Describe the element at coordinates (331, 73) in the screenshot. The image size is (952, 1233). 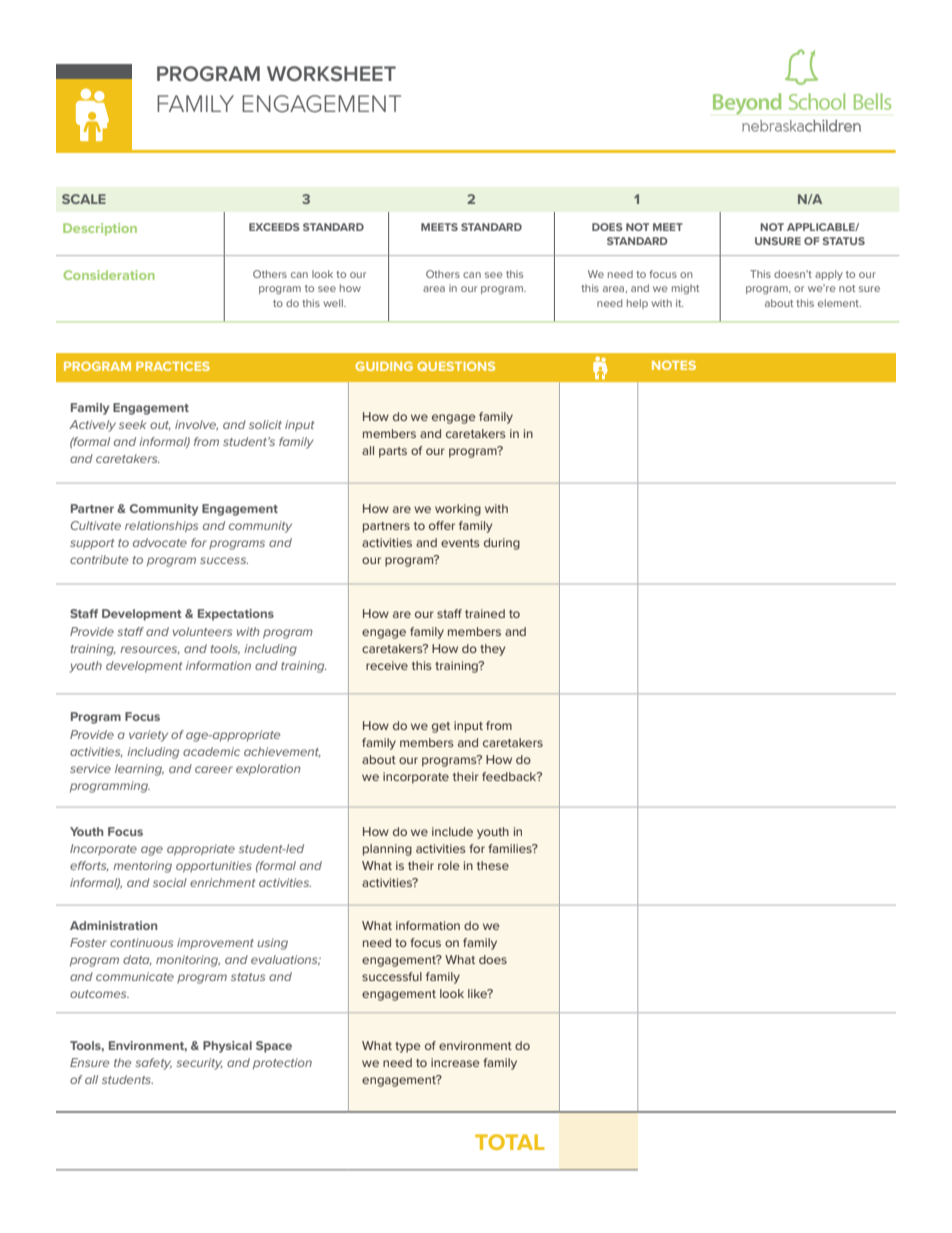
I see `WORKSHEET` at that location.
